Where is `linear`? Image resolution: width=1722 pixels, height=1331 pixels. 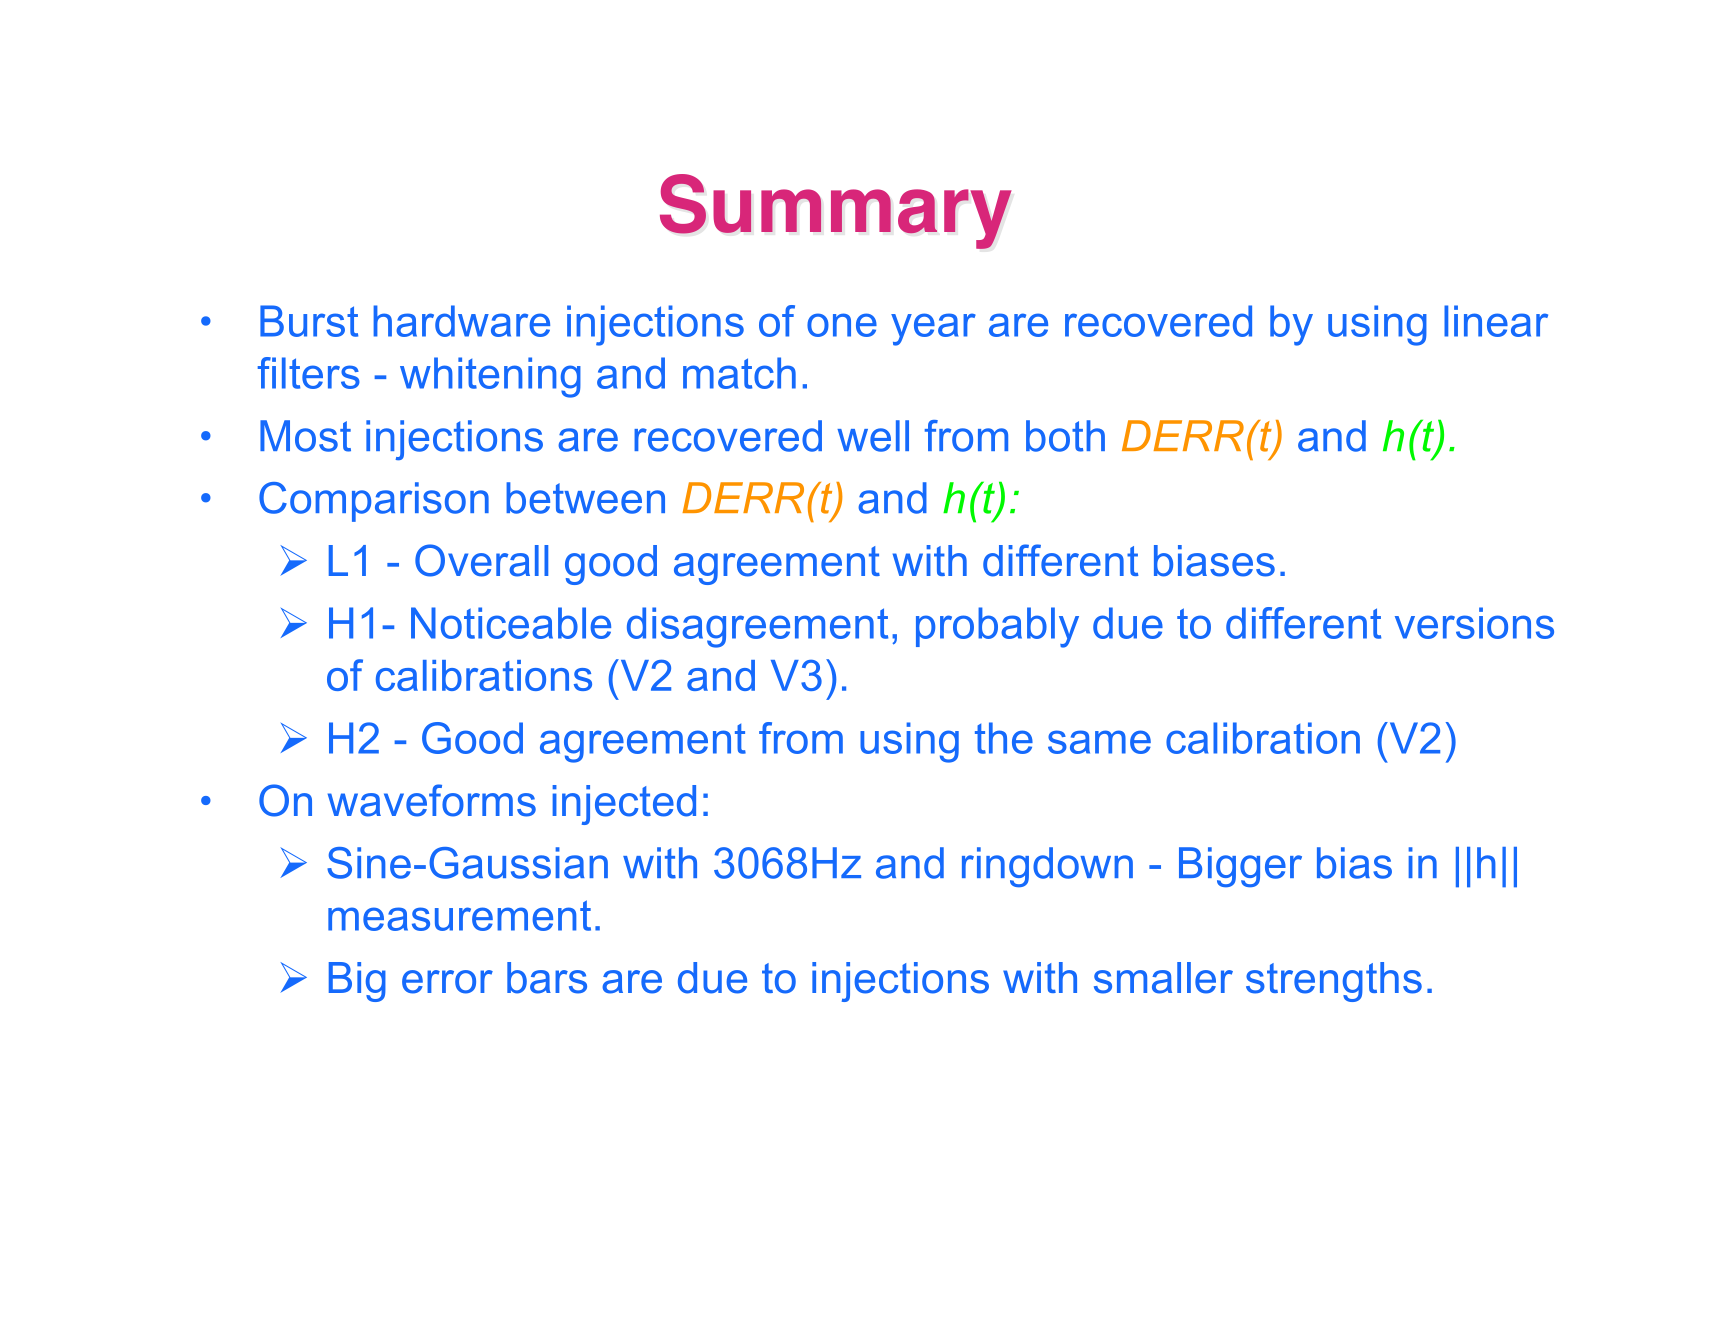
linear is located at coordinates (1496, 321).
